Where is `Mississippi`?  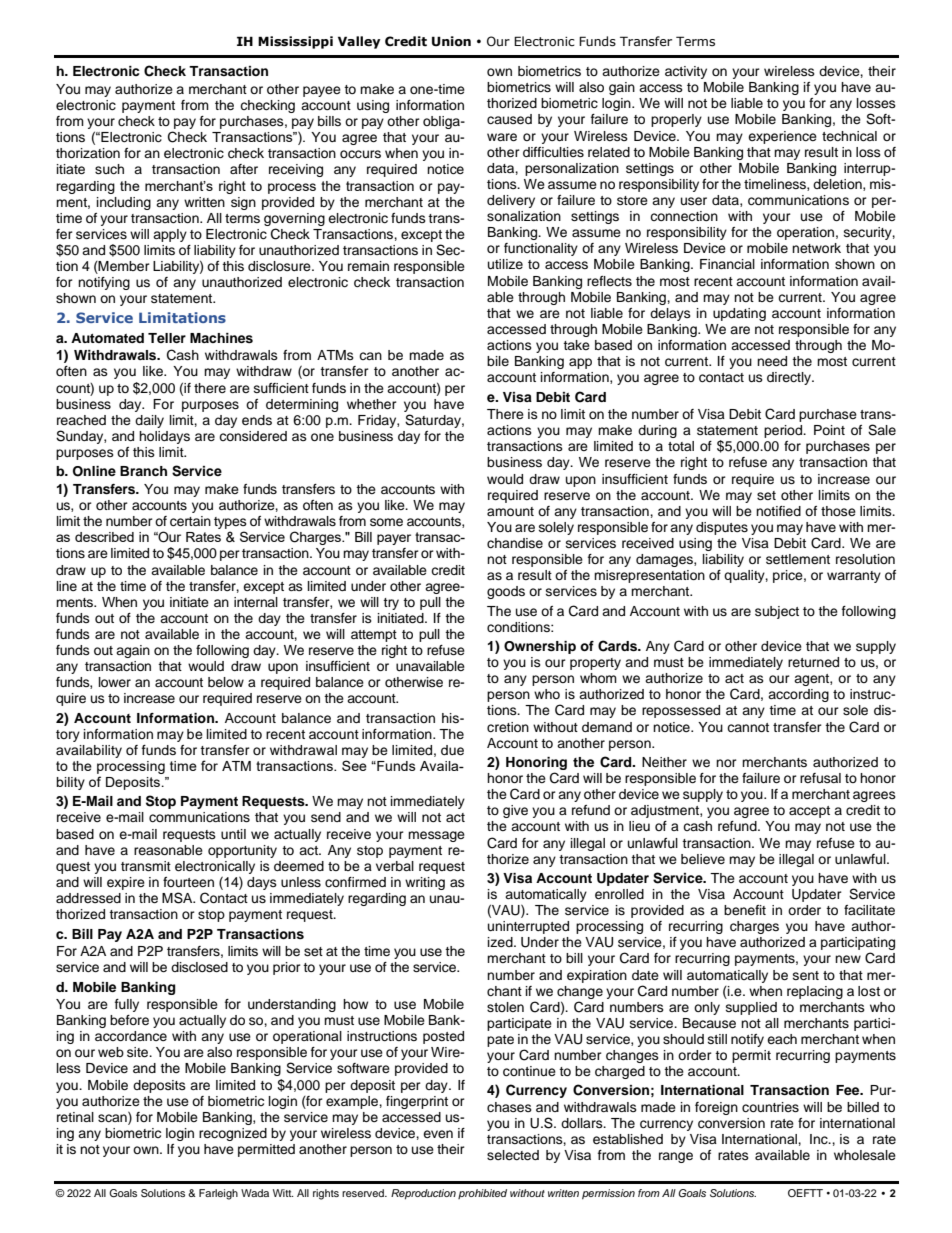 Mississippi is located at coordinates (295, 42).
